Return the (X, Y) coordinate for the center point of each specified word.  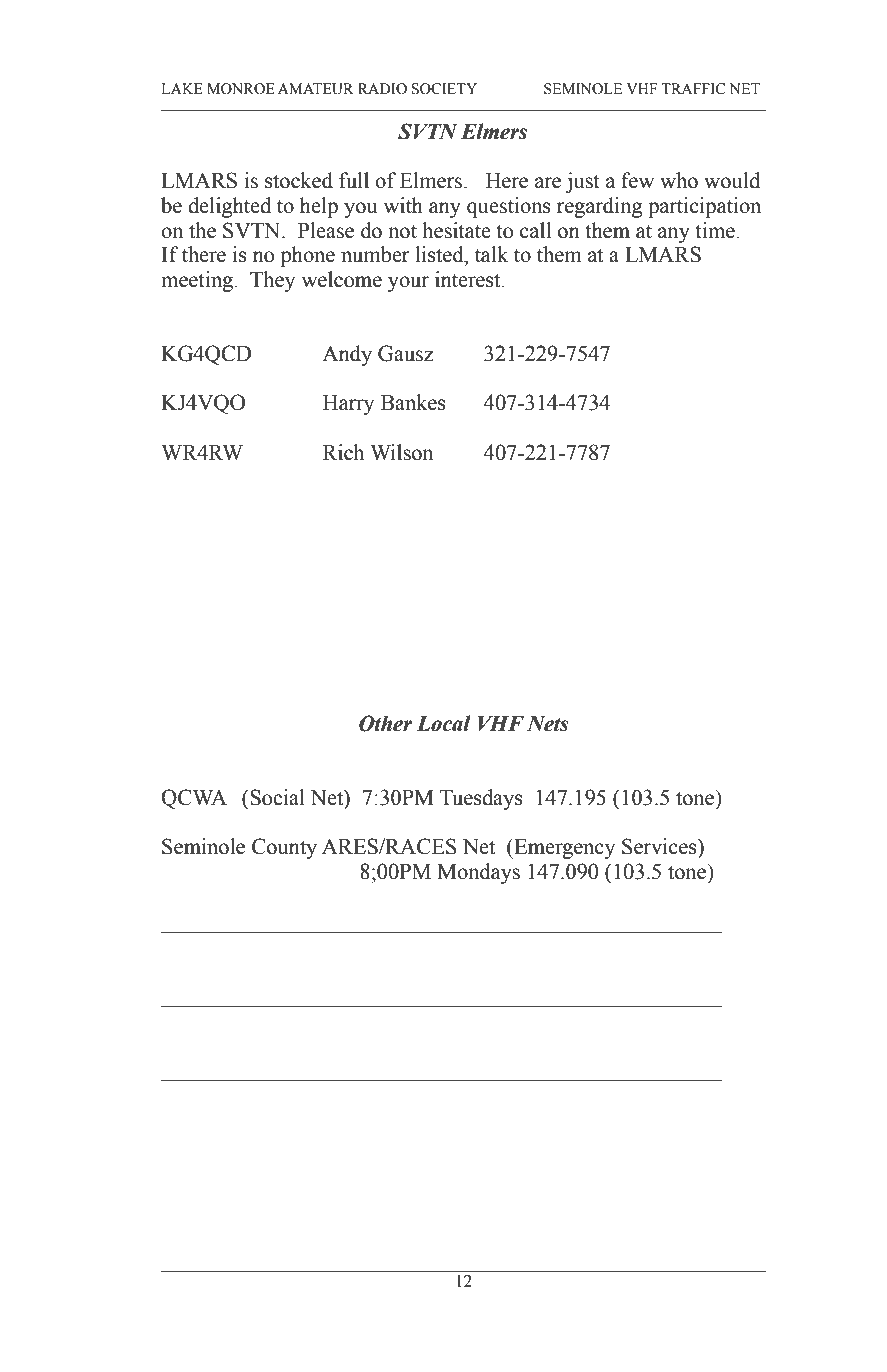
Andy (347, 355)
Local (444, 723)
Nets (548, 724)
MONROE (241, 89)
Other (385, 723)
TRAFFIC (693, 89)
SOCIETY (444, 89)
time (715, 230)
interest (469, 279)
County (284, 848)
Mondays (478, 873)
